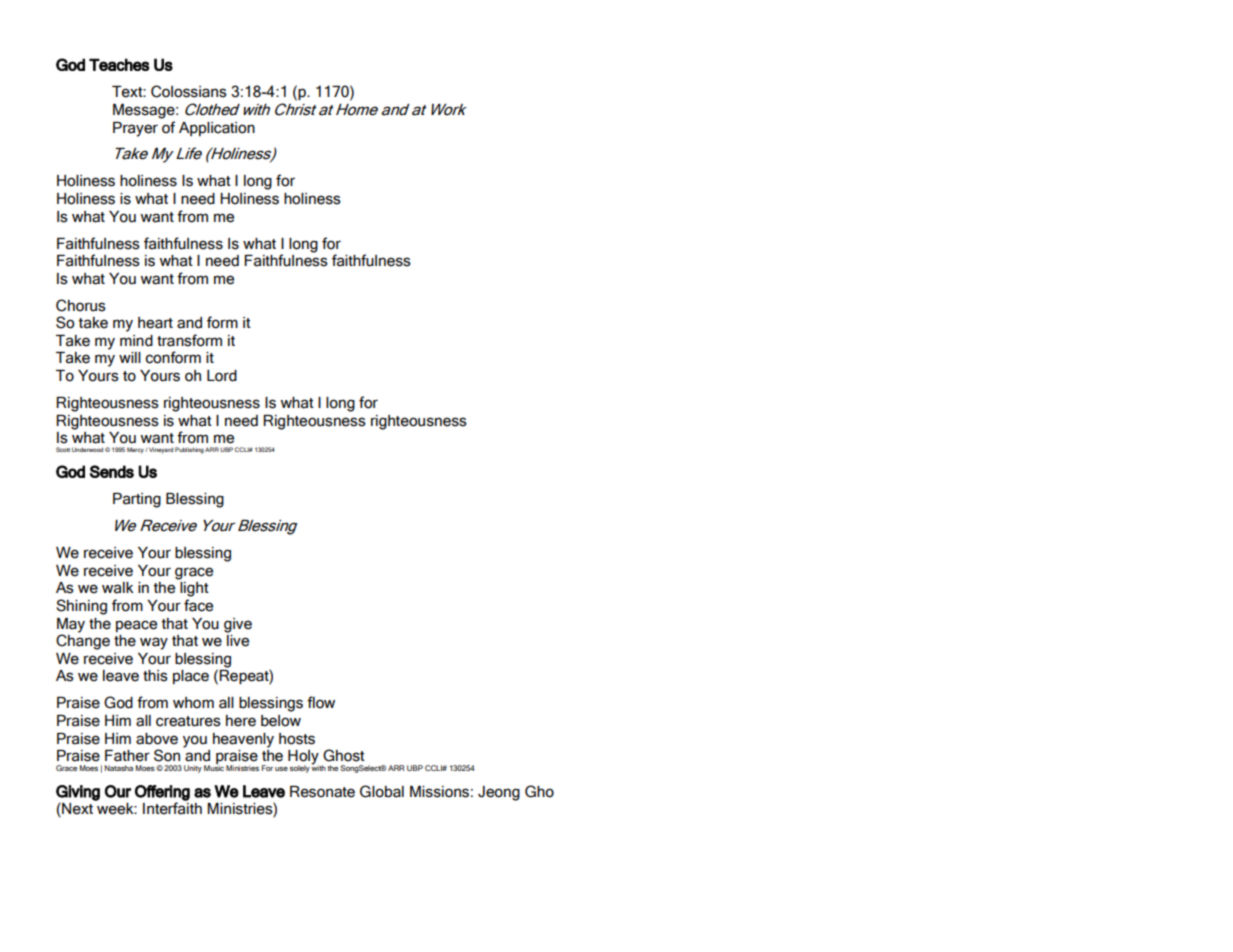 Image resolution: width=1233 pixels, height=952 pixels. What do you see at coordinates (119, 64) in the screenshot?
I see `Teaches` at bounding box center [119, 64].
